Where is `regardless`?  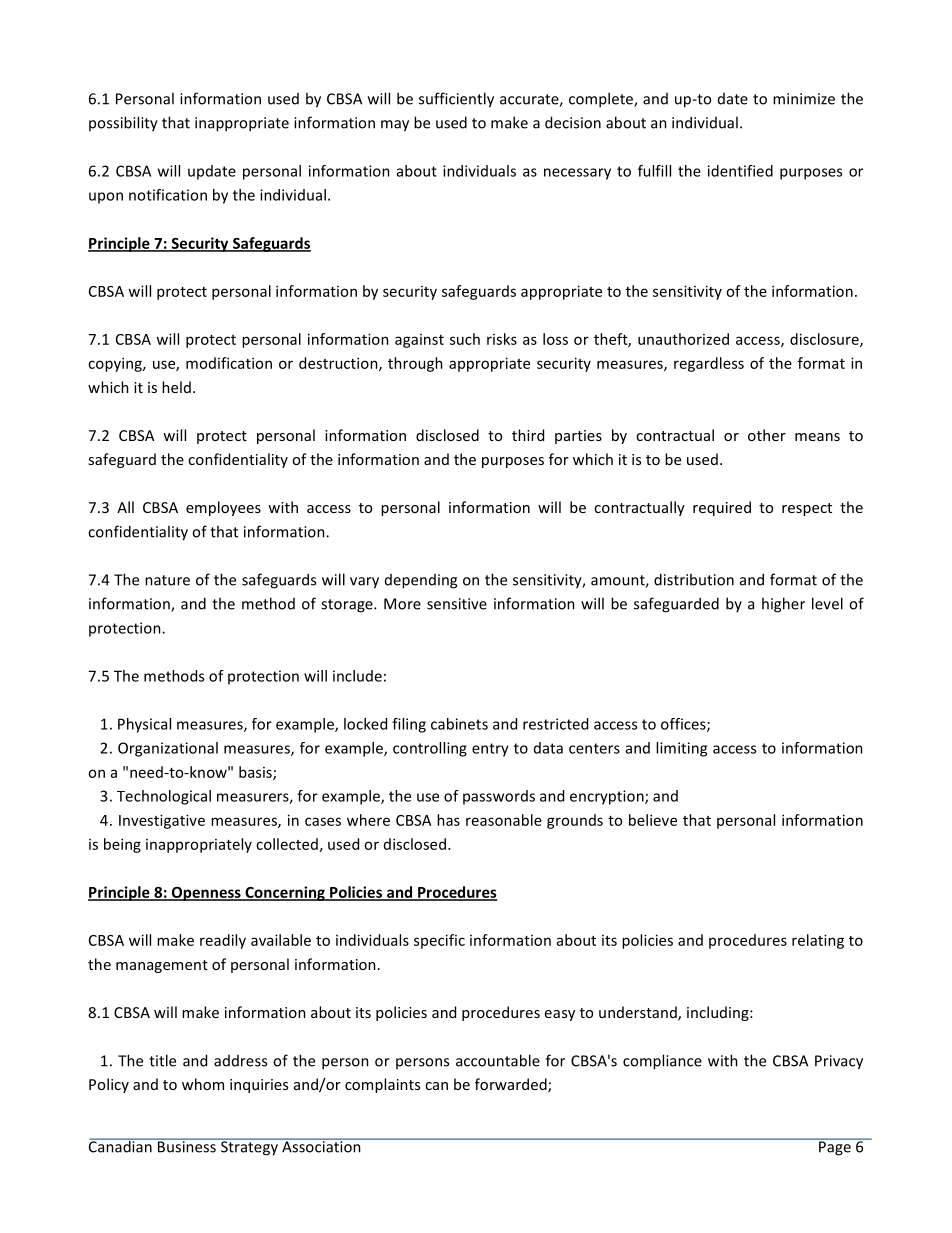 regardless is located at coordinates (709, 364).
